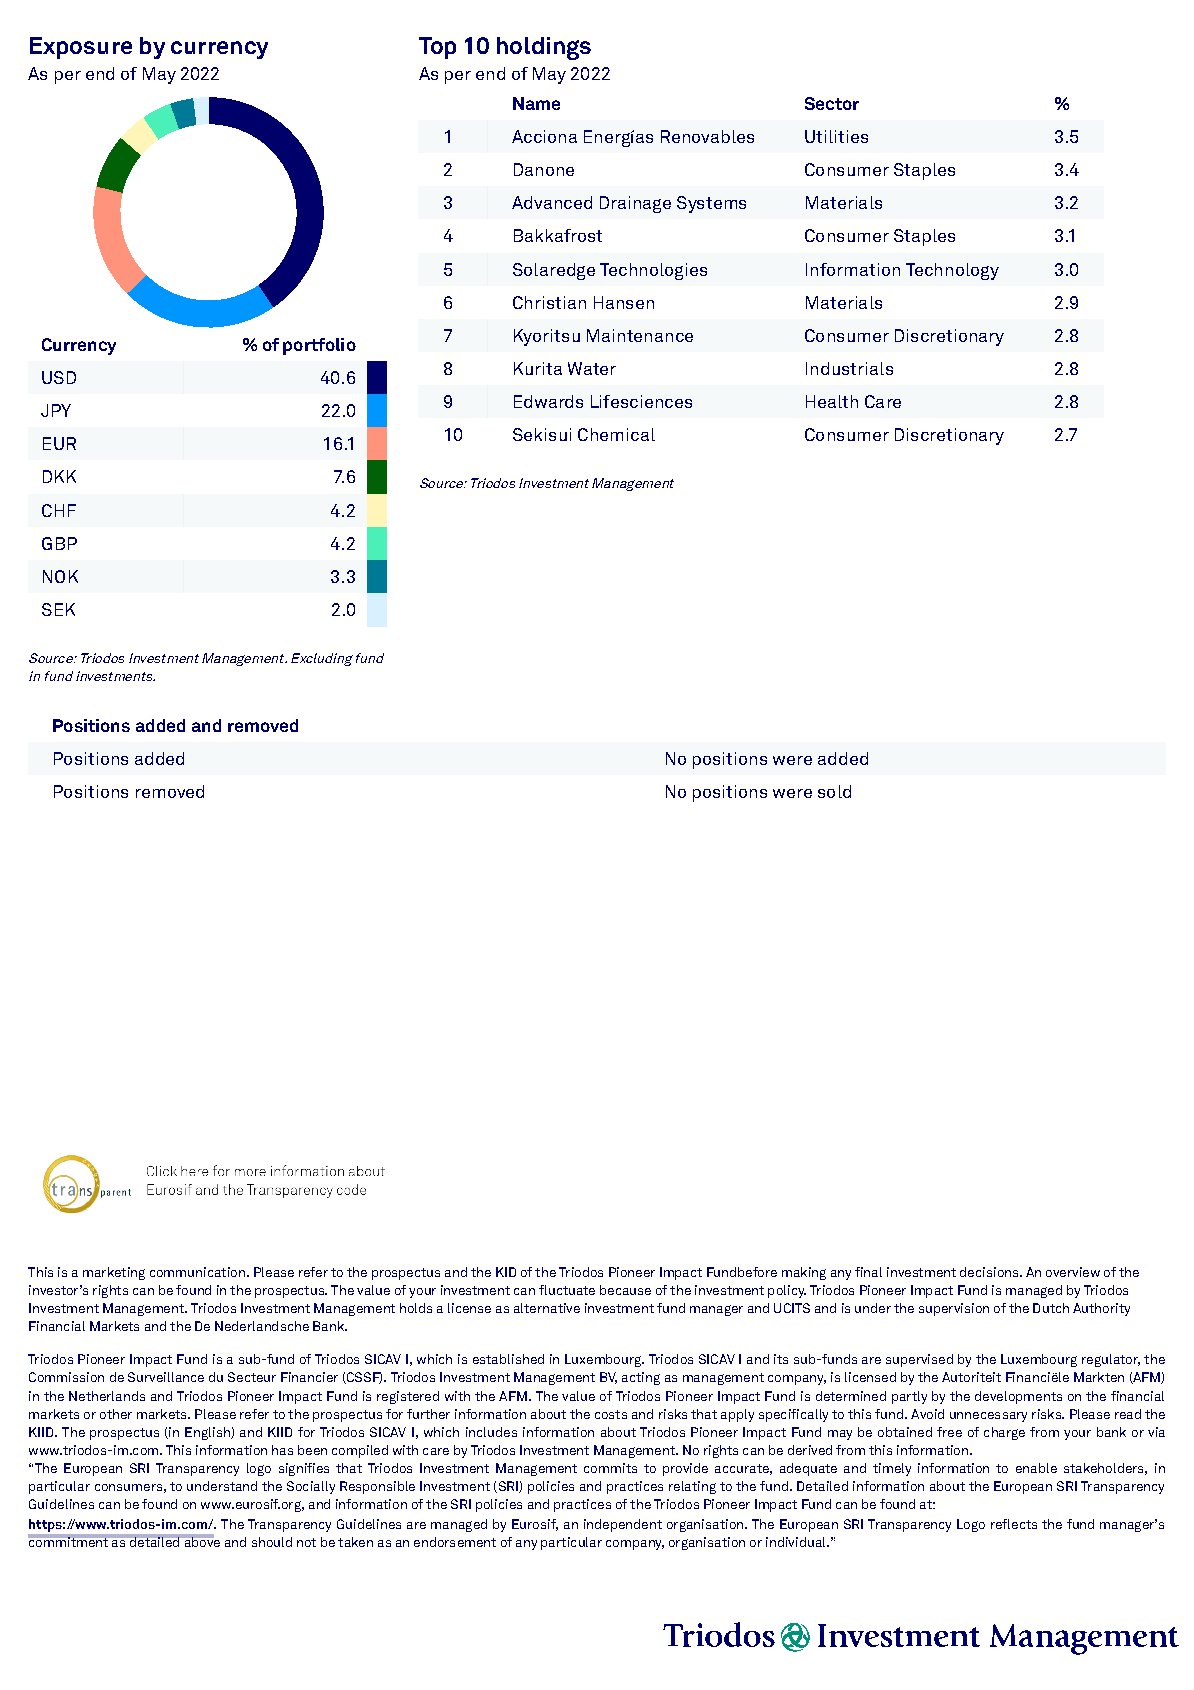  What do you see at coordinates (208, 1433) in the screenshot?
I see `English` at bounding box center [208, 1433].
